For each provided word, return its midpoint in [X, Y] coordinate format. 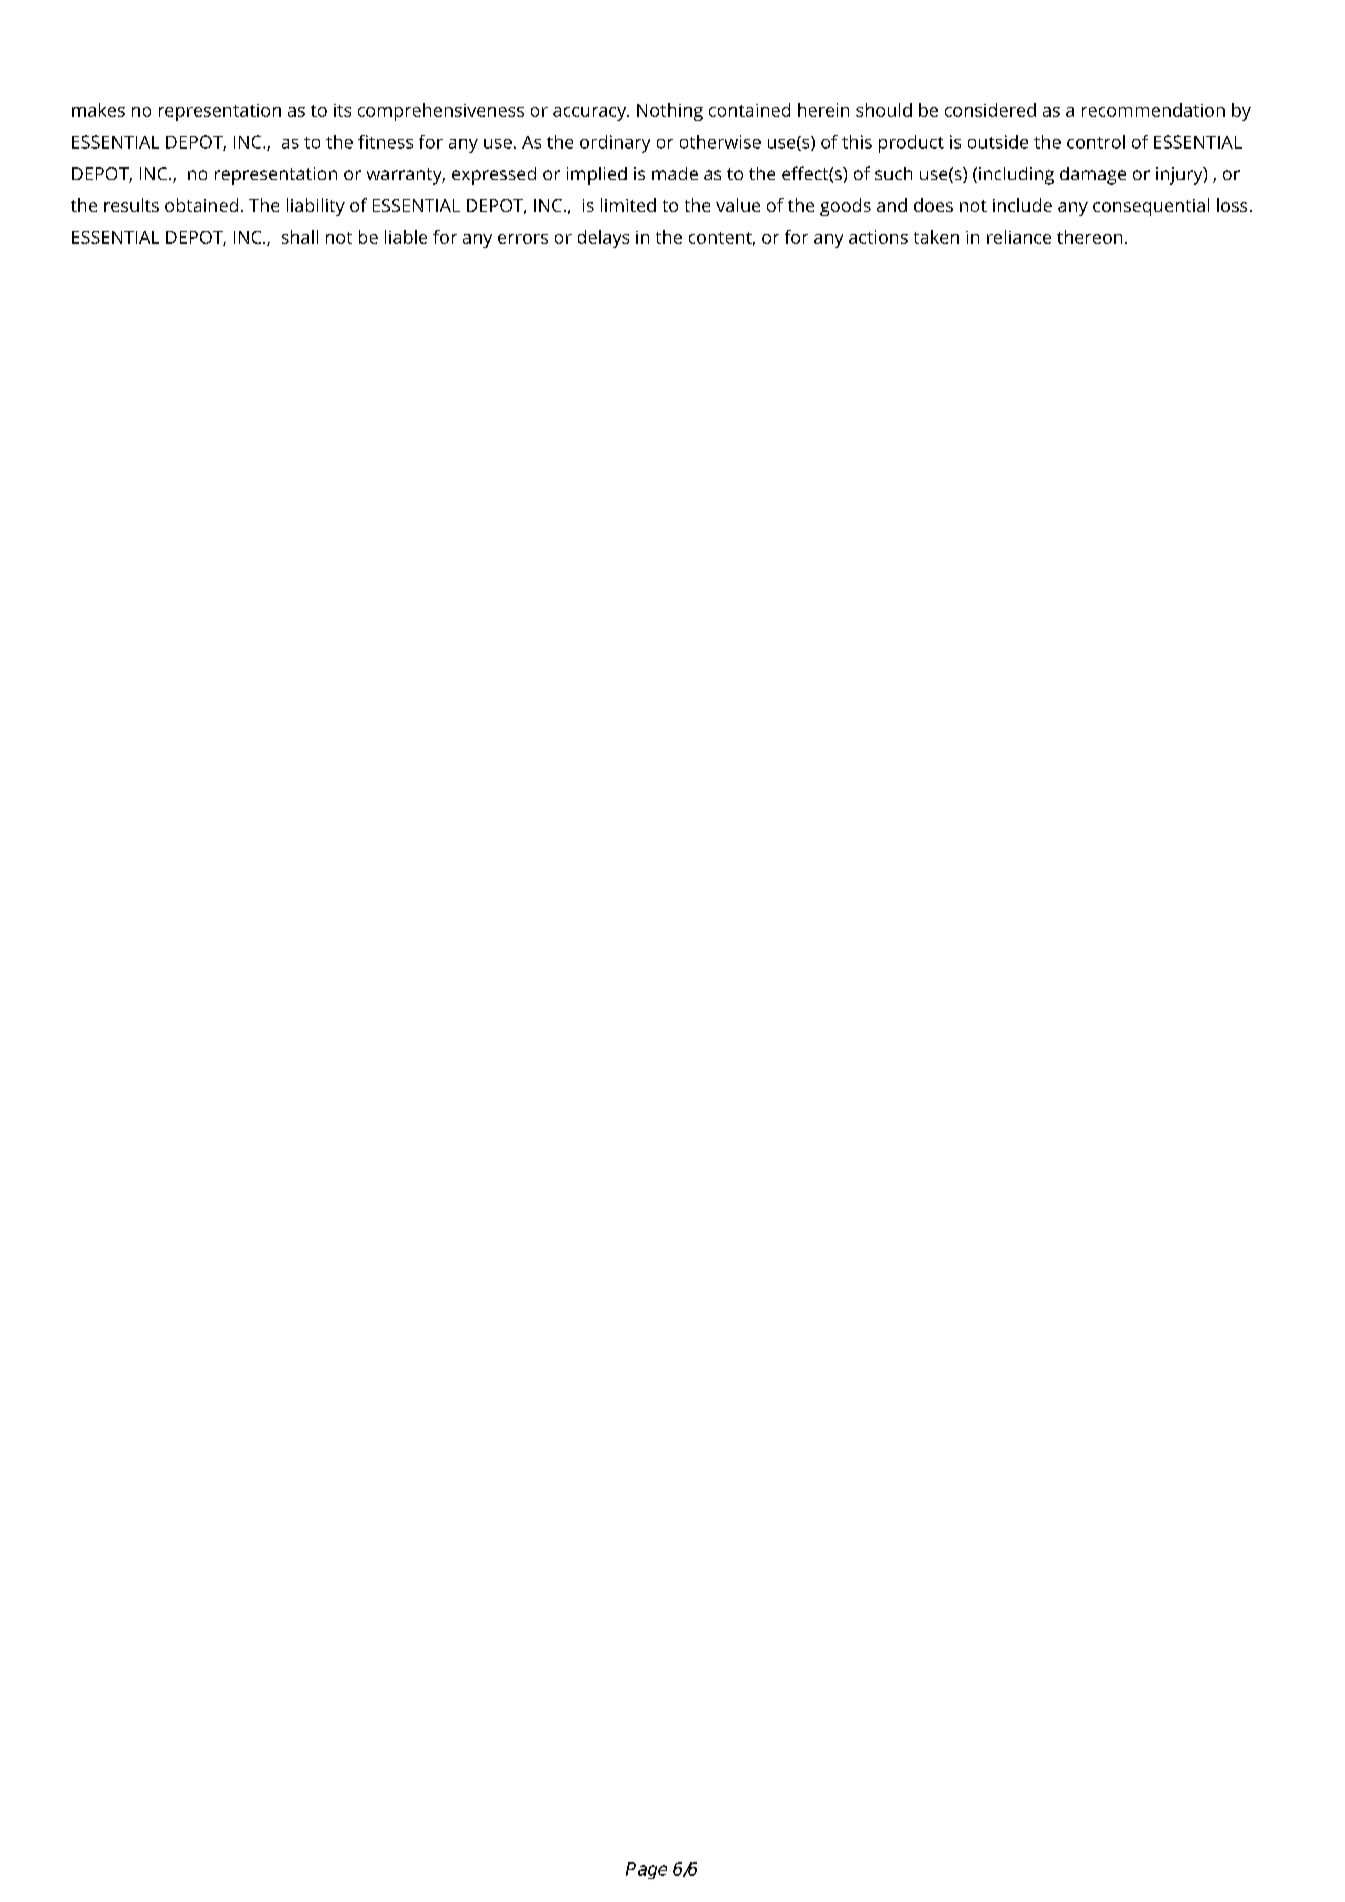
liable [406, 237]
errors [523, 239]
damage [1093, 176]
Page [646, 1870]
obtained [201, 205]
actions [878, 237]
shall [300, 237]
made [675, 173]
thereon [1089, 237]
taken [936, 237]
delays [603, 239]
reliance [1019, 237]
